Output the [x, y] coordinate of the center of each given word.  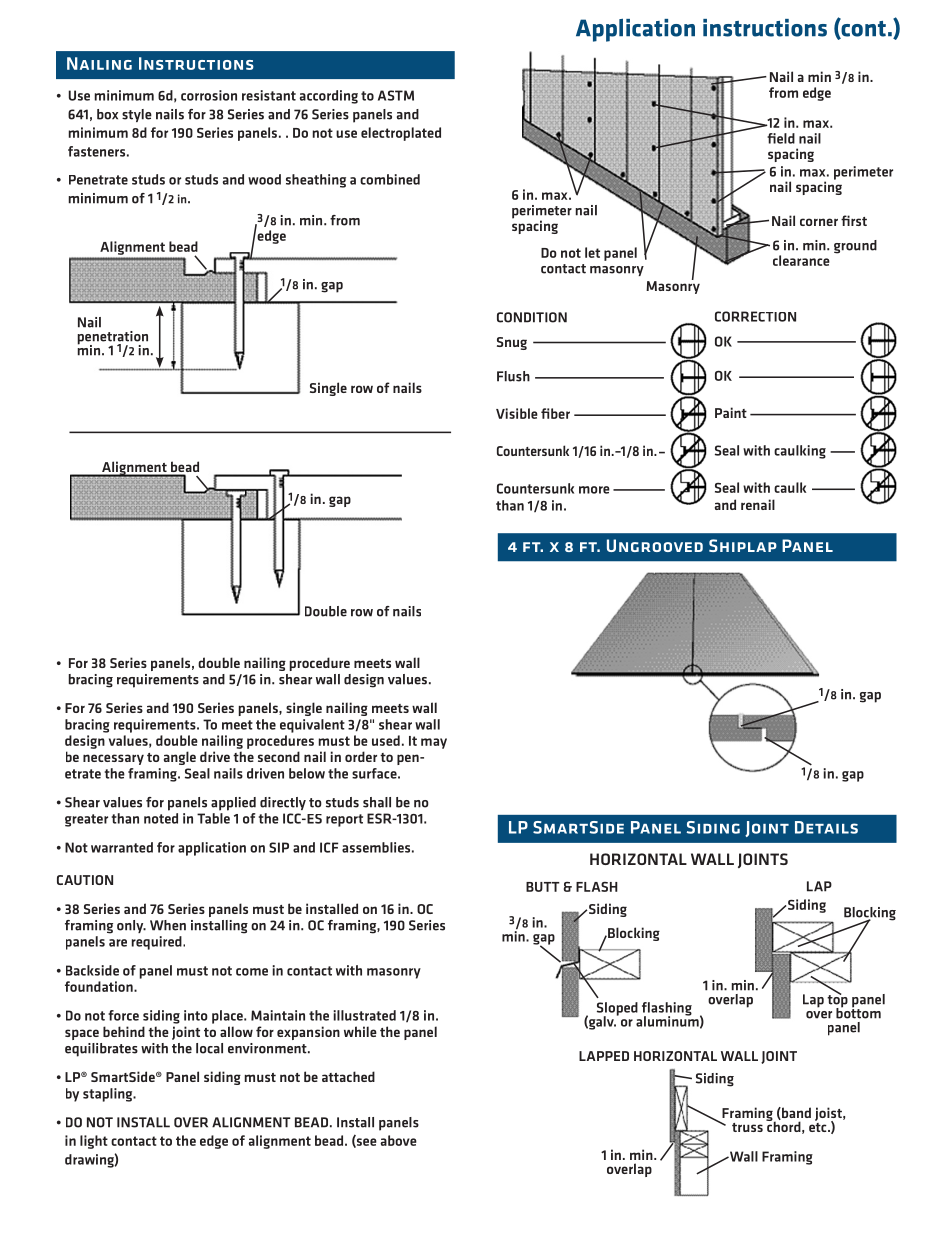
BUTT [543, 887]
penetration [113, 339]
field [781, 138]
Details [826, 827]
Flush [513, 376]
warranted [122, 847]
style [137, 115]
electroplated [401, 134]
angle [180, 758]
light [94, 1142]
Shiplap [743, 545]
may [434, 743]
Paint [731, 412]
